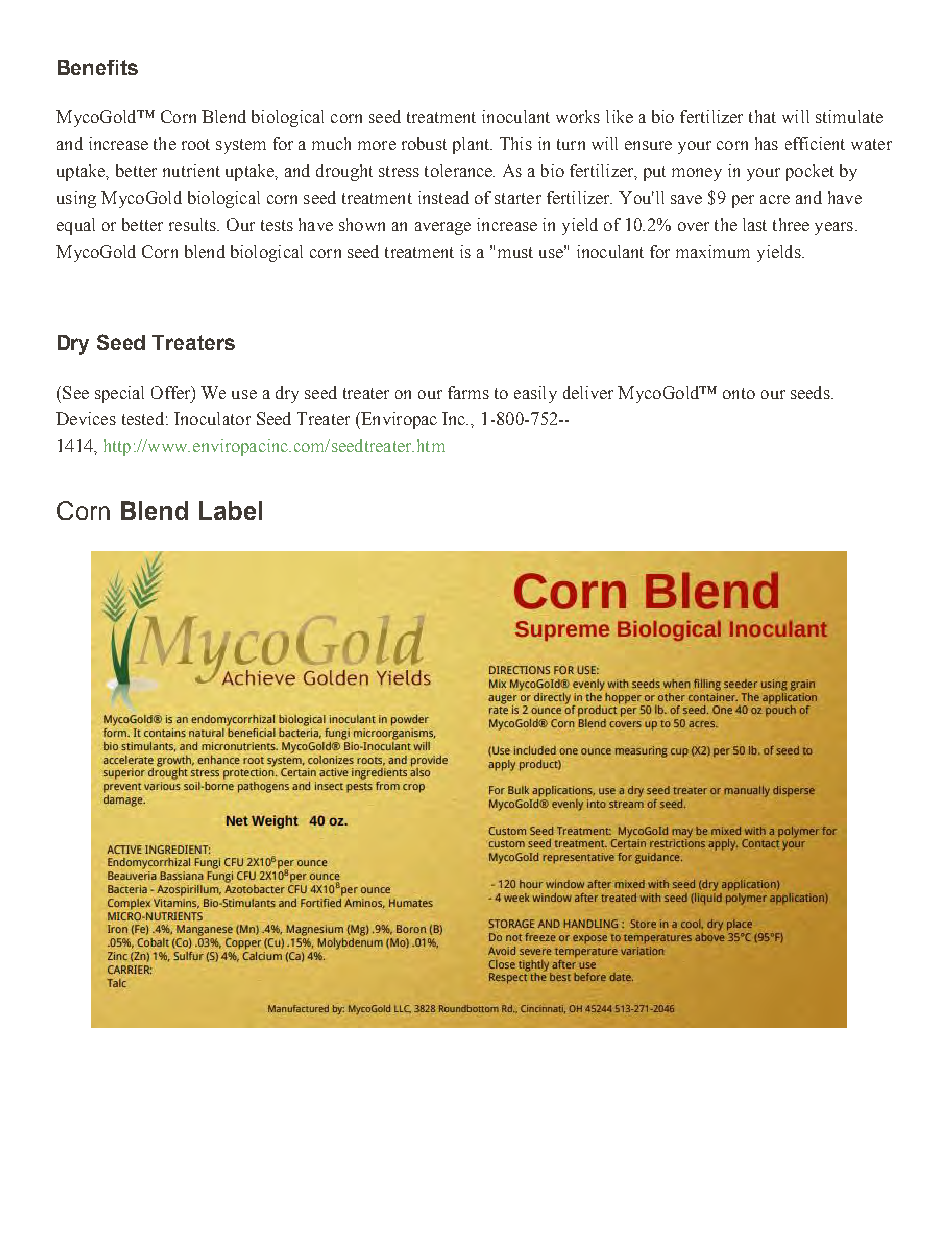  I want to click on Benefits, so click(98, 67).
